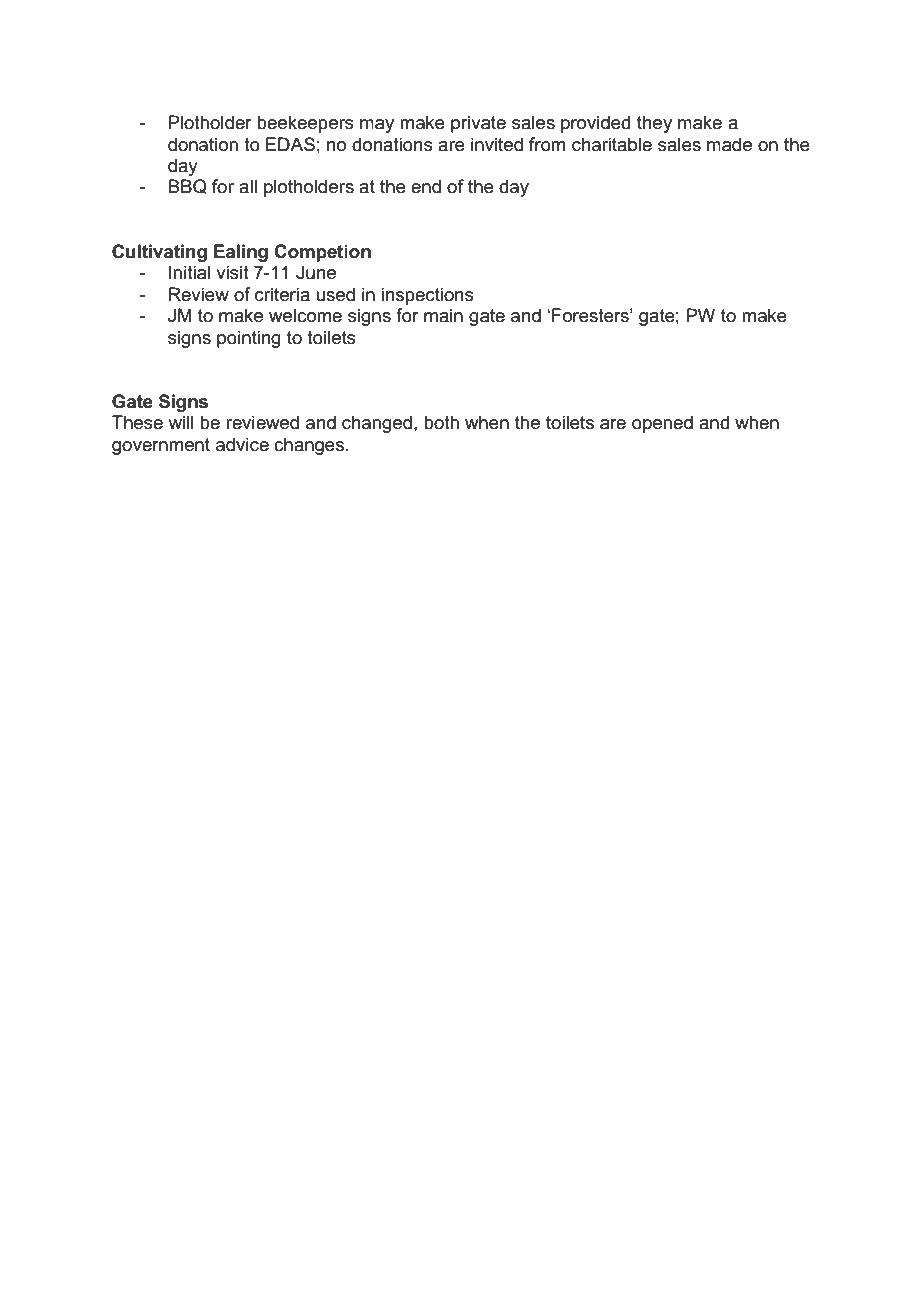 The width and height of the page is (924, 1308). I want to click on main, so click(443, 315).
